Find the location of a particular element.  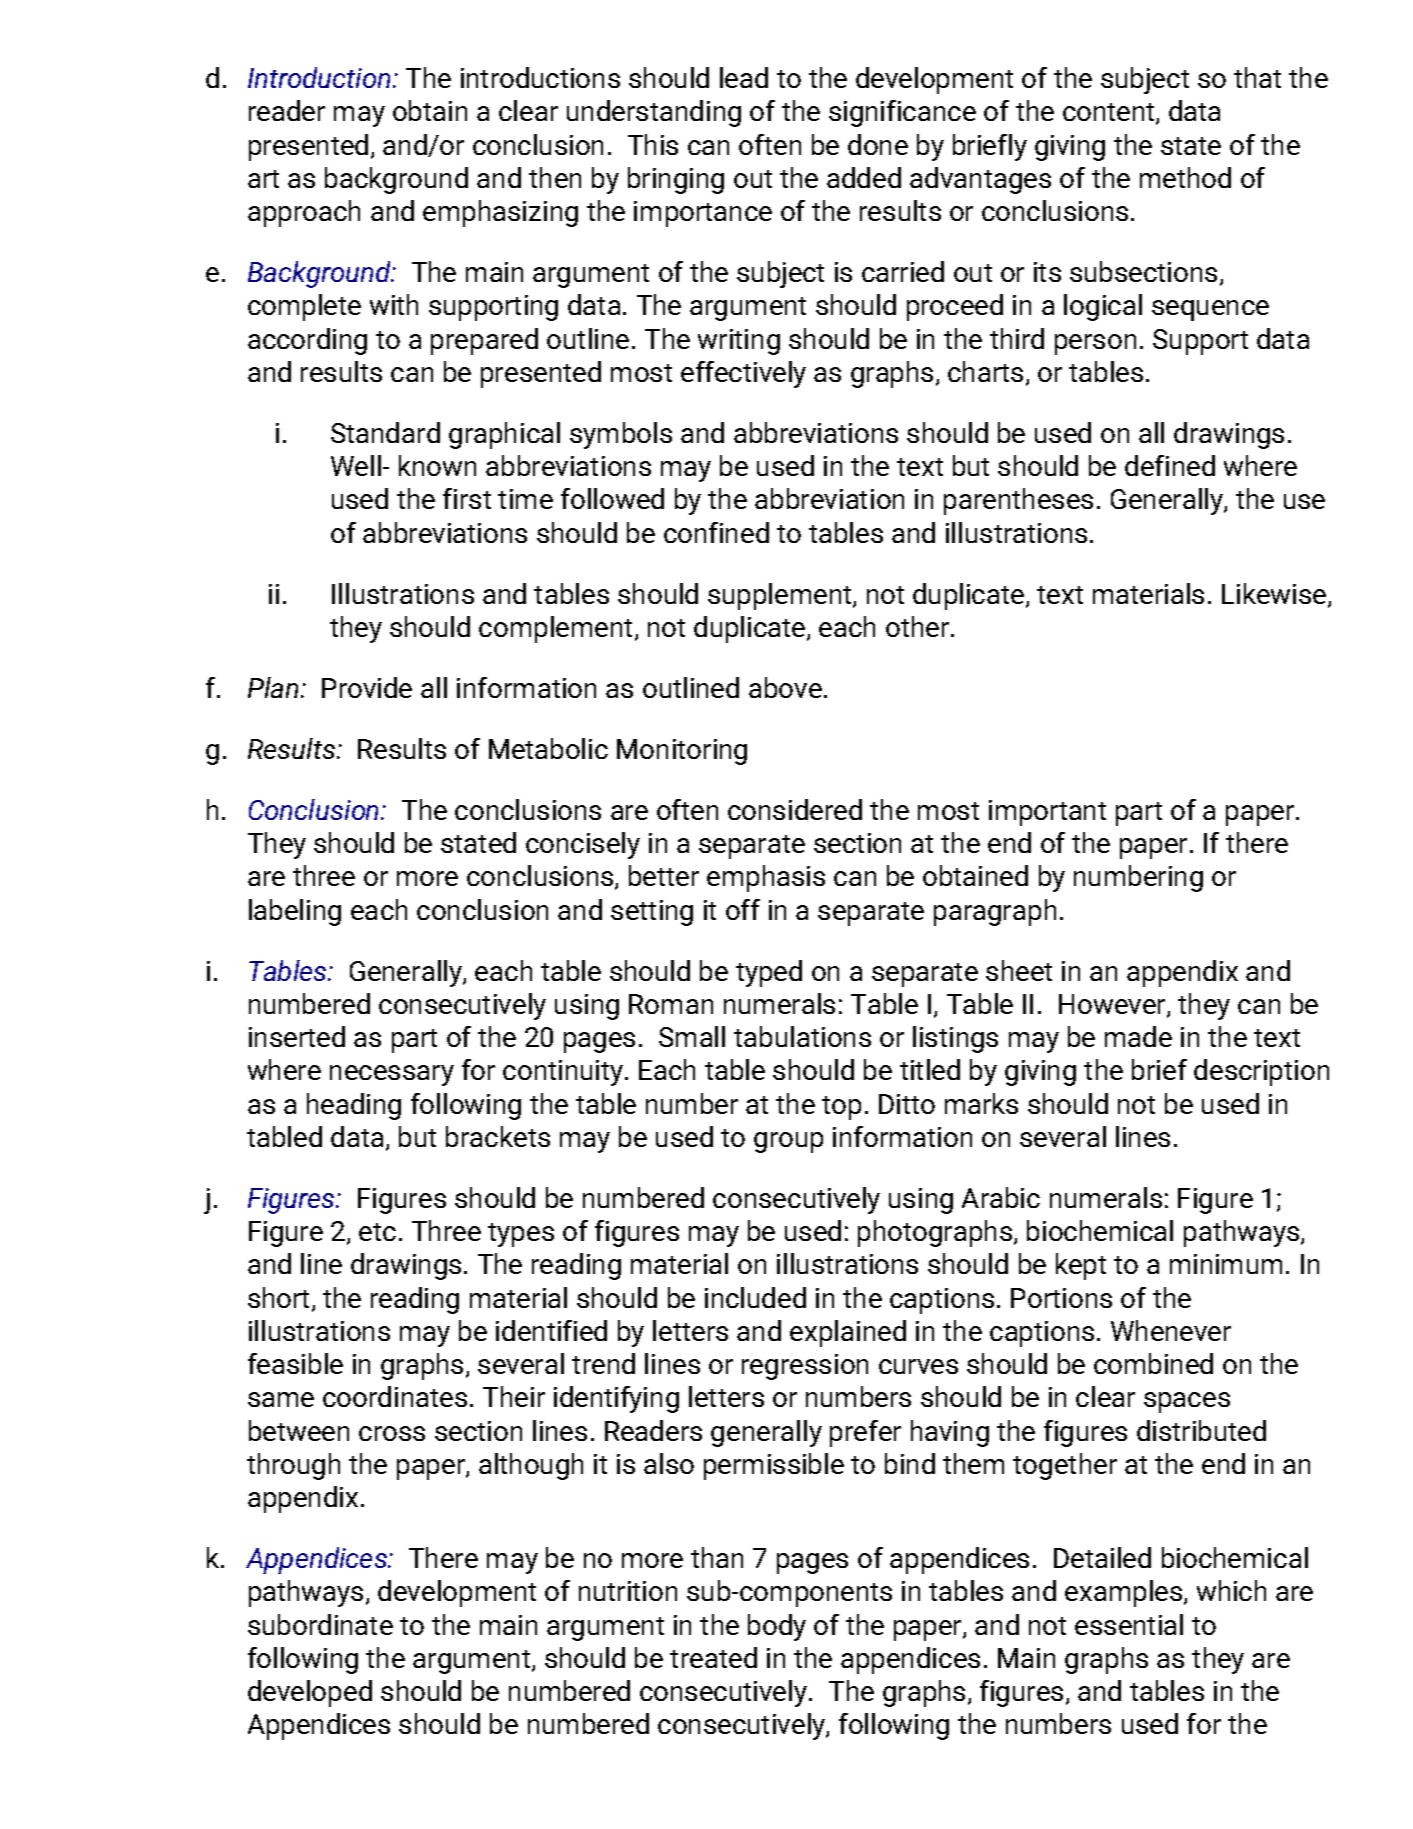

body is located at coordinates (777, 1627).
